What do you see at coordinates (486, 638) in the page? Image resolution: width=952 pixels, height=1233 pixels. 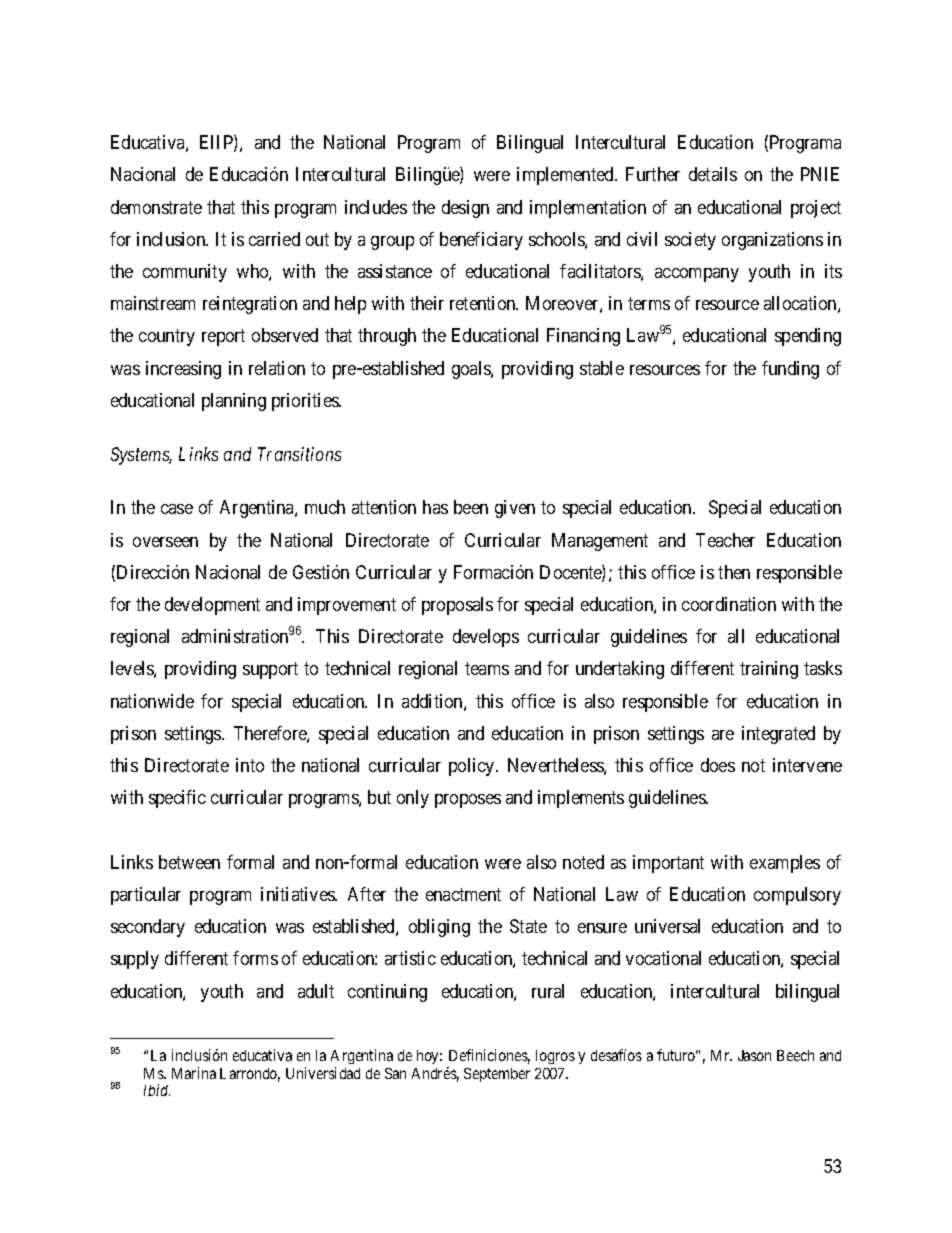 I see `develops` at bounding box center [486, 638].
